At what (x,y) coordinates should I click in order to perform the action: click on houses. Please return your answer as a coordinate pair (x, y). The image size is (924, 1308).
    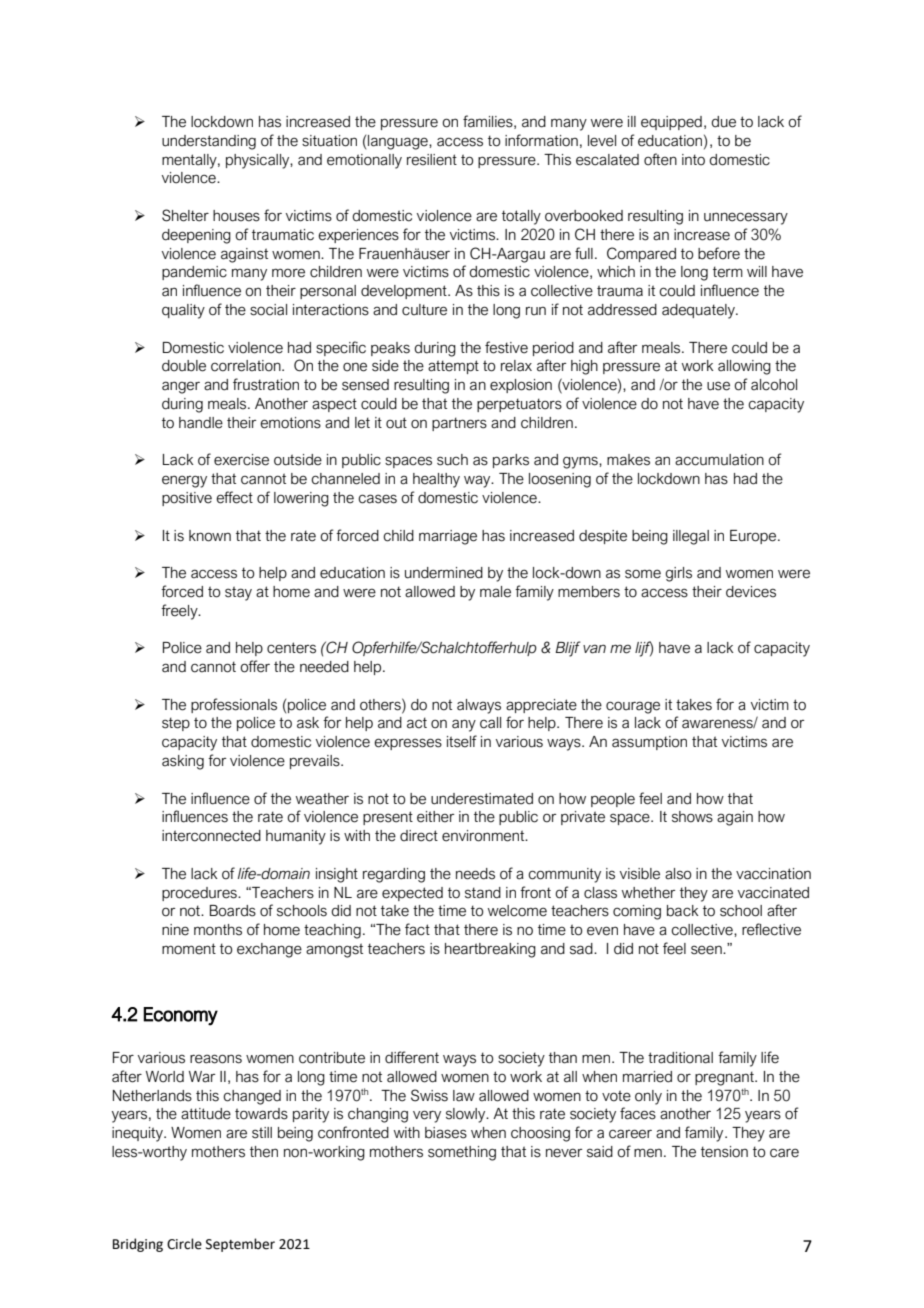
    Looking at the image, I should click on (236, 216).
